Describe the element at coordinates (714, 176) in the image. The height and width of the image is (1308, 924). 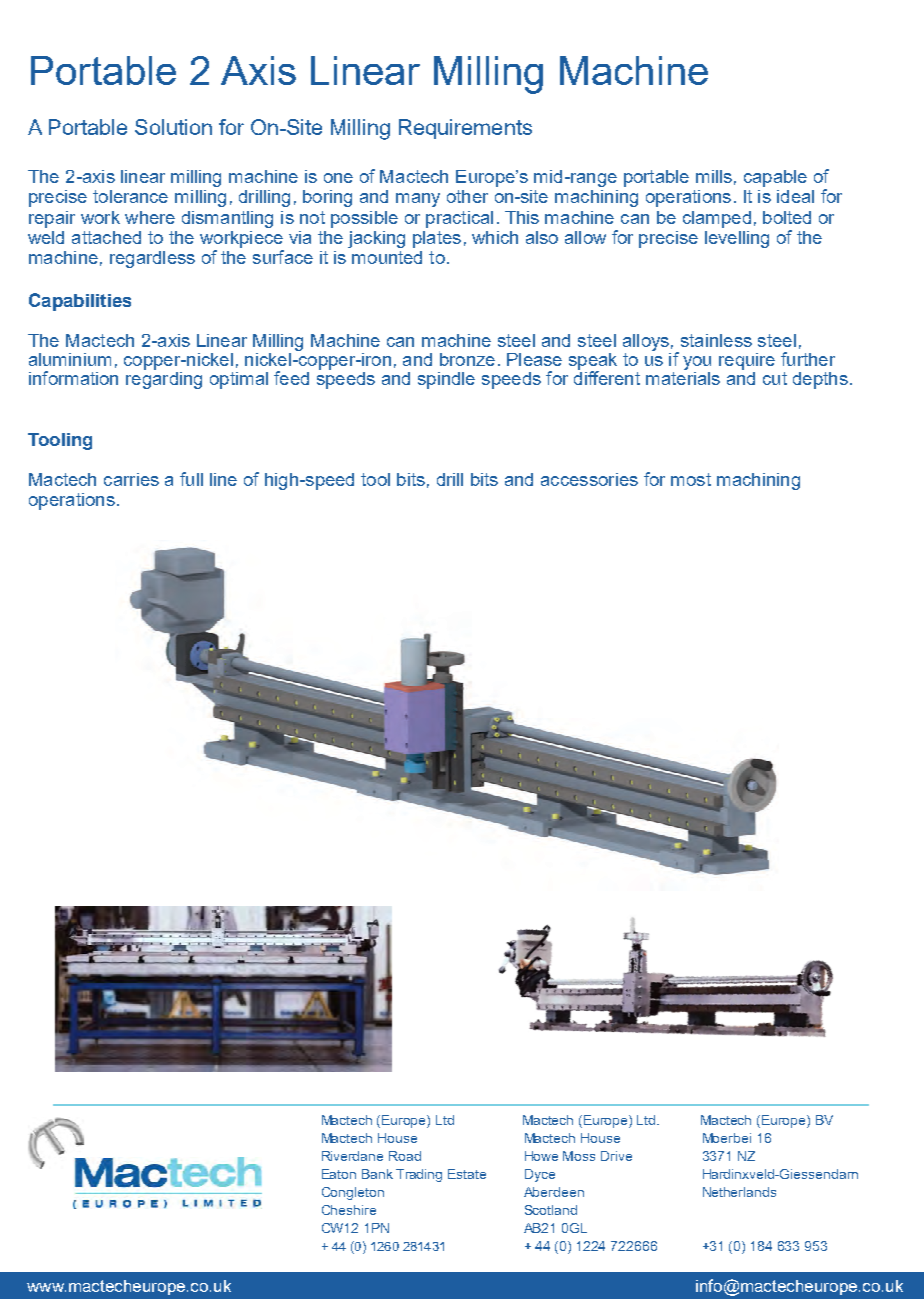
I see `mills` at that location.
